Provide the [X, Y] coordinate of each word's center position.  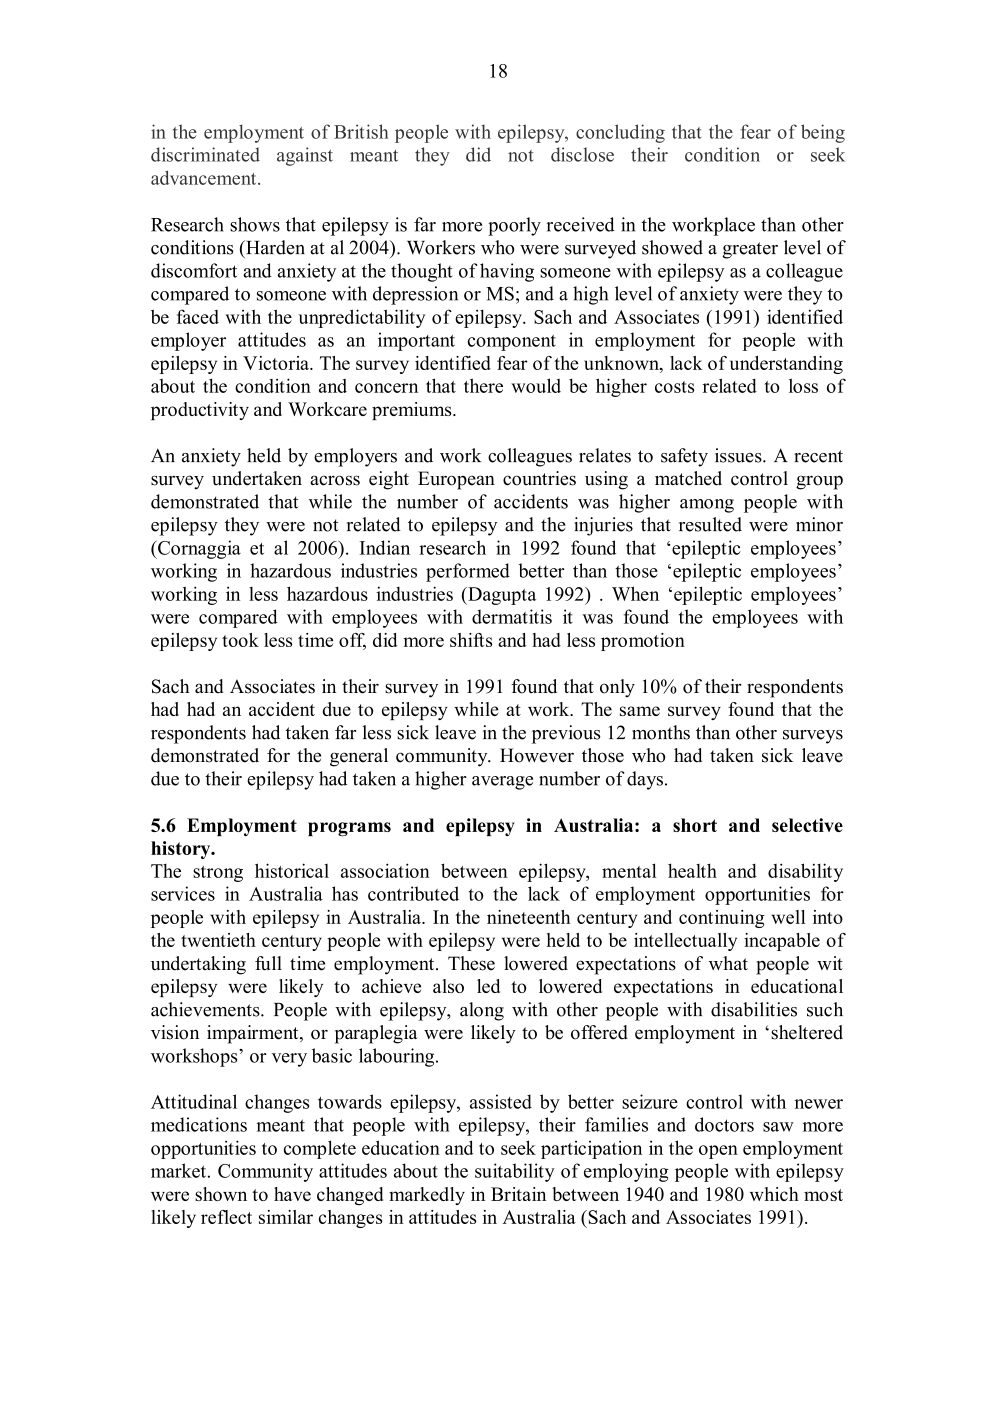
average [502, 783]
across [335, 480]
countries [539, 478]
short [695, 825]
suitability [515, 1172]
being [823, 133]
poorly [514, 226]
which [774, 1194]
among [707, 506]
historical [292, 870]
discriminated [205, 154]
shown [221, 1194]
